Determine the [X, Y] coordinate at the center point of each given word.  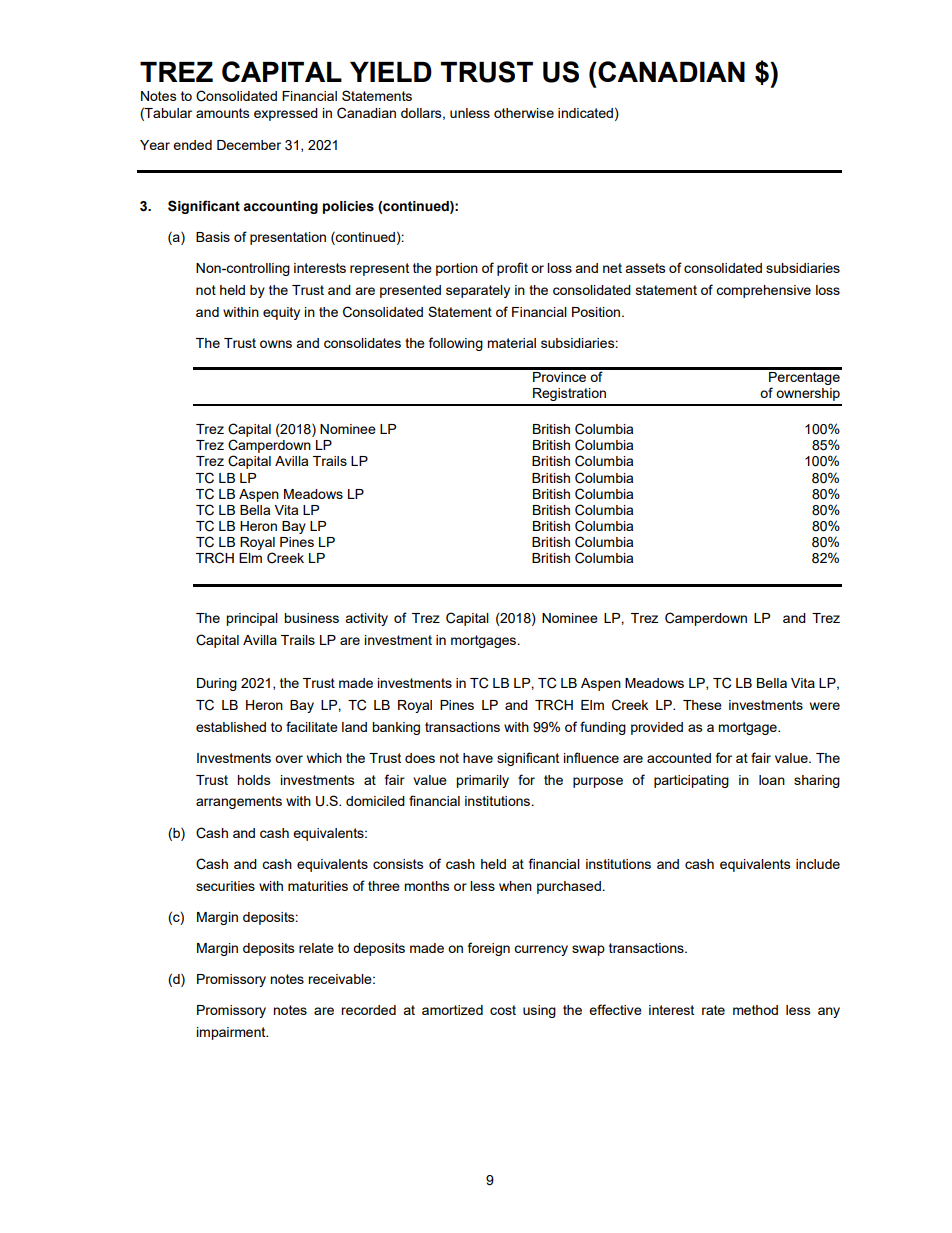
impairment [232, 1033]
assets [645, 268]
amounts [223, 113]
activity [366, 619]
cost [503, 1010]
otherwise [524, 113]
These [702, 705]
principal [252, 619]
